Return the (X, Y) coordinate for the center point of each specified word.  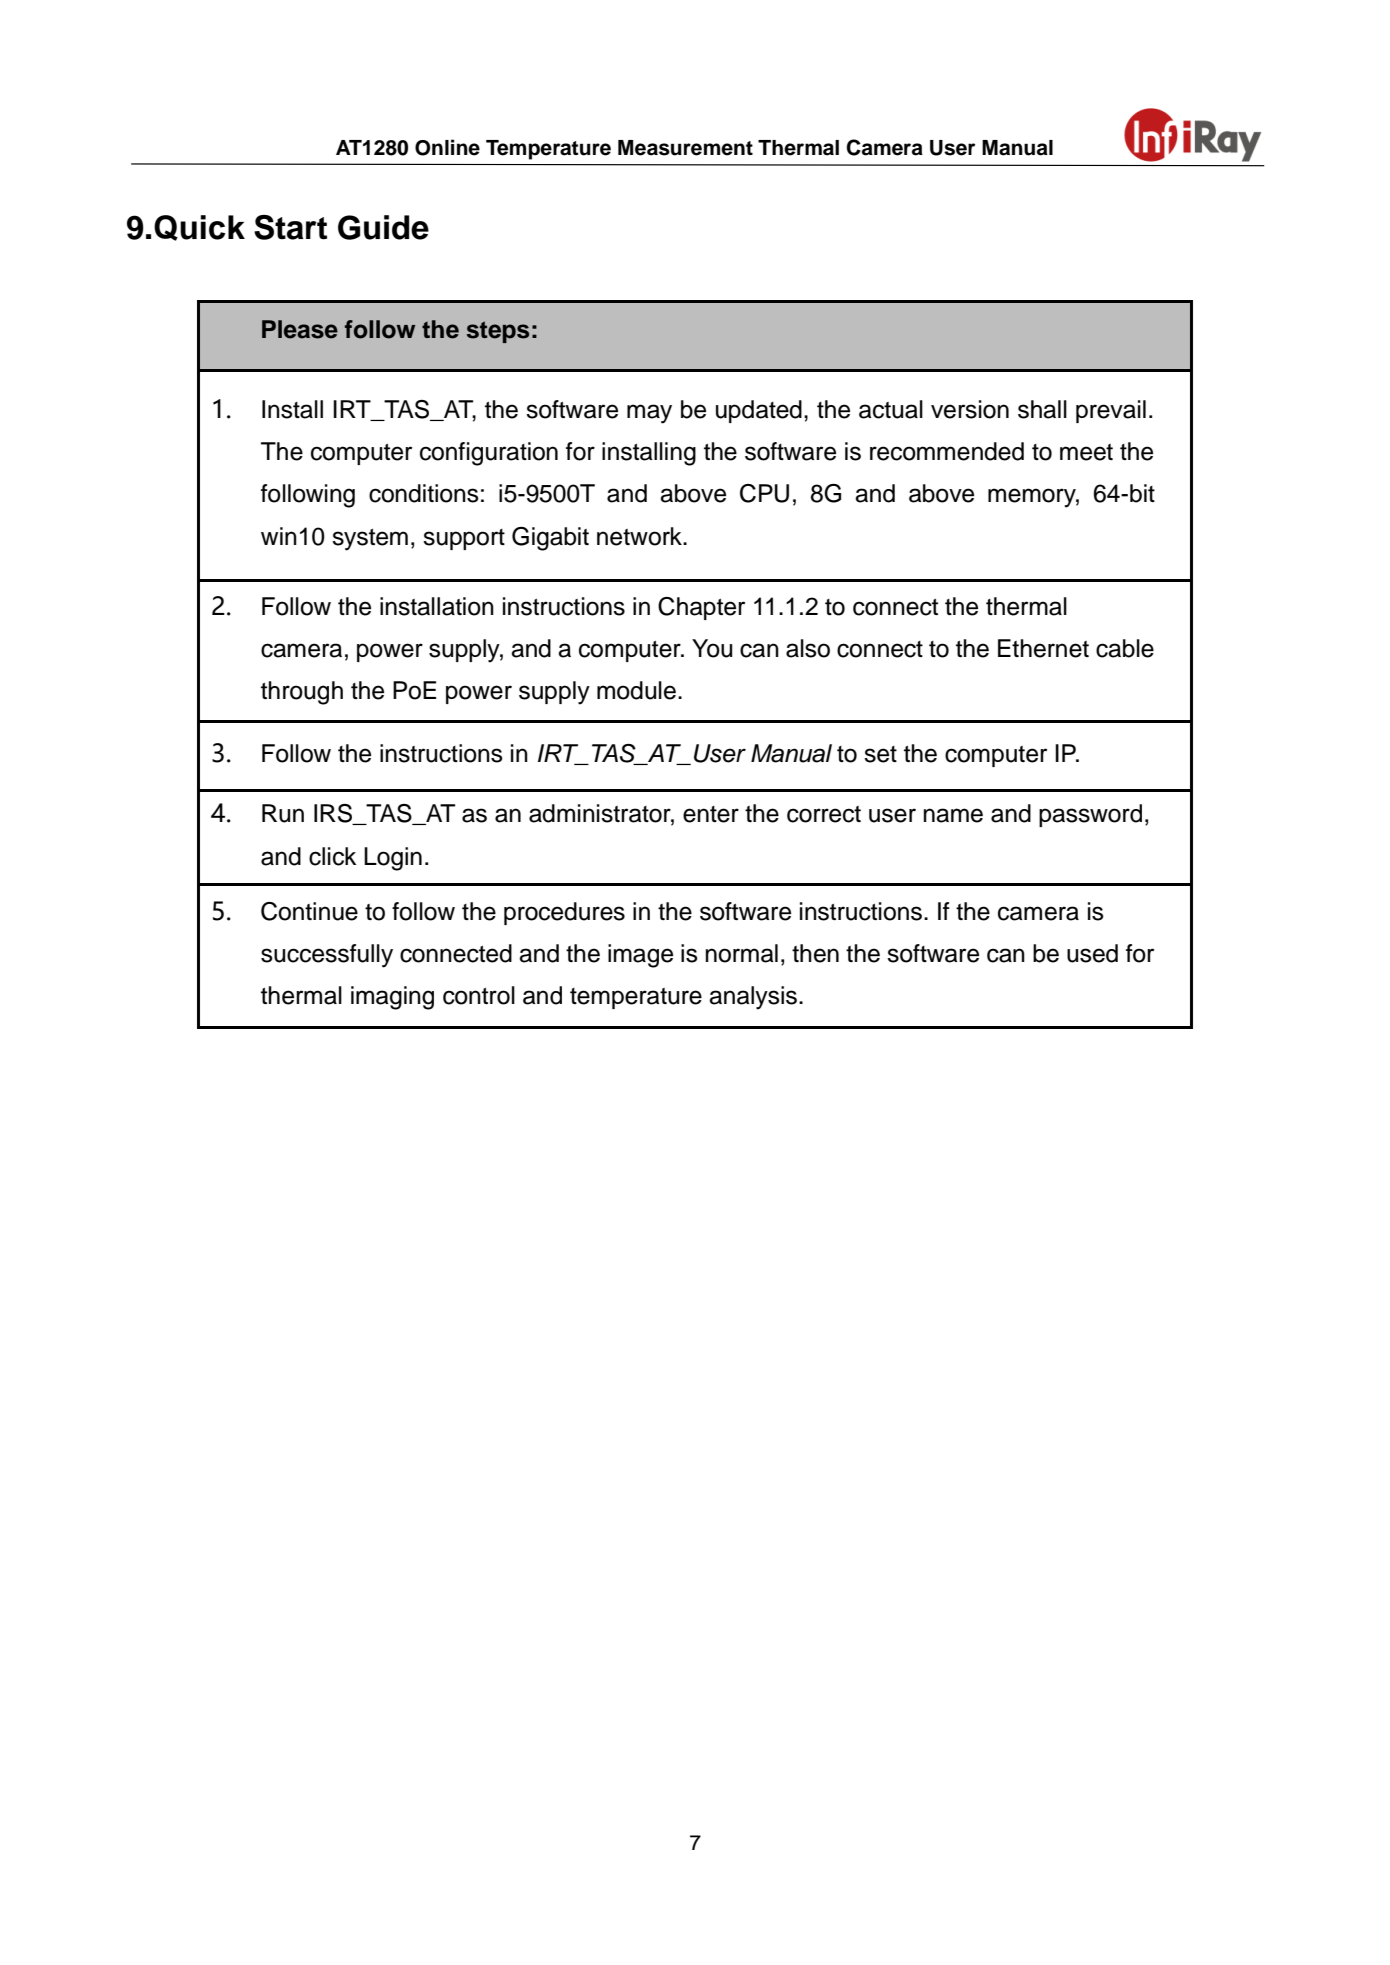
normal (741, 953)
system (370, 540)
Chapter (701, 608)
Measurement (685, 148)
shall (1042, 409)
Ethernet (1043, 648)
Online (447, 147)
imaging (392, 998)
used (1092, 953)
